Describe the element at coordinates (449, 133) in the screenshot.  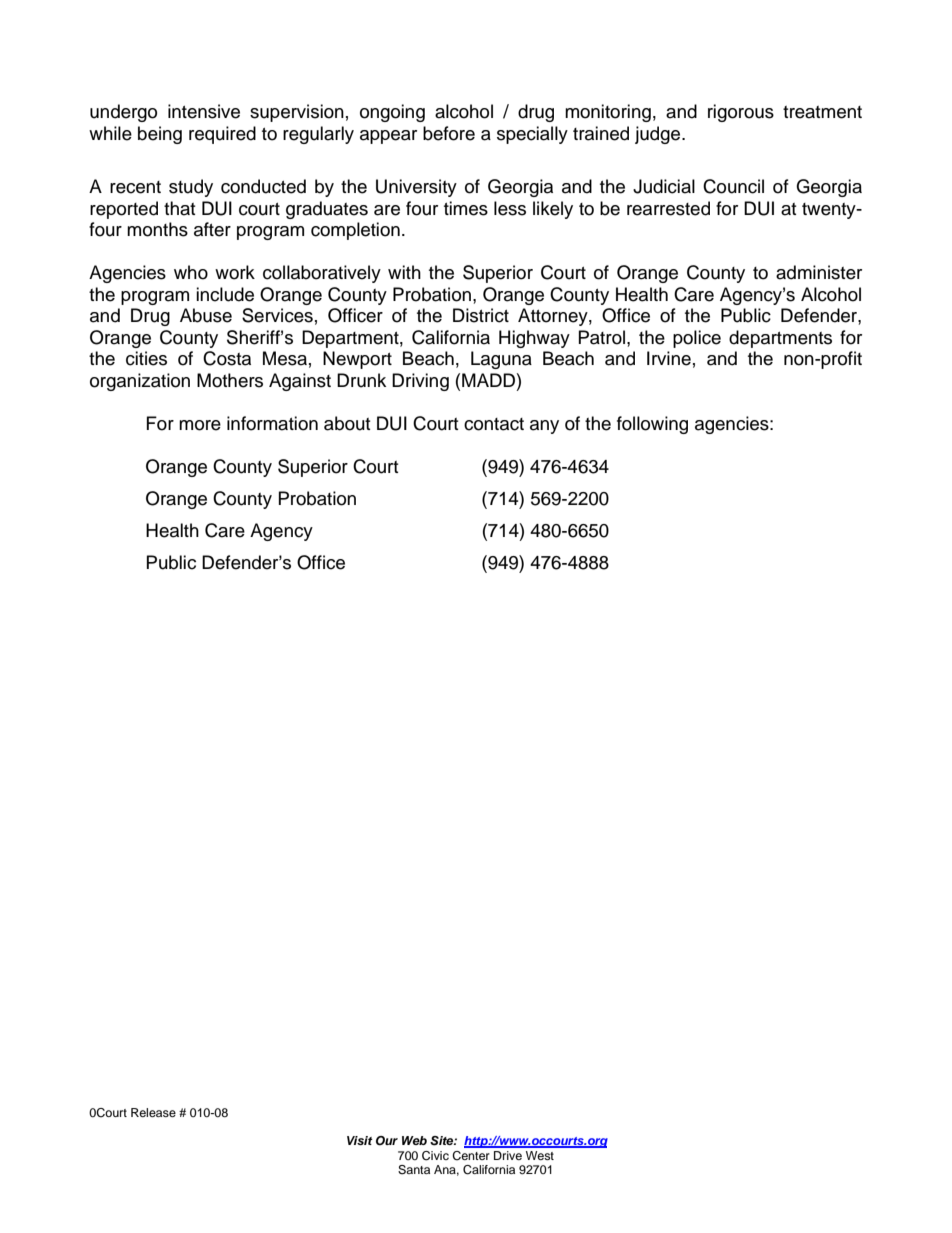
I see `before` at that location.
